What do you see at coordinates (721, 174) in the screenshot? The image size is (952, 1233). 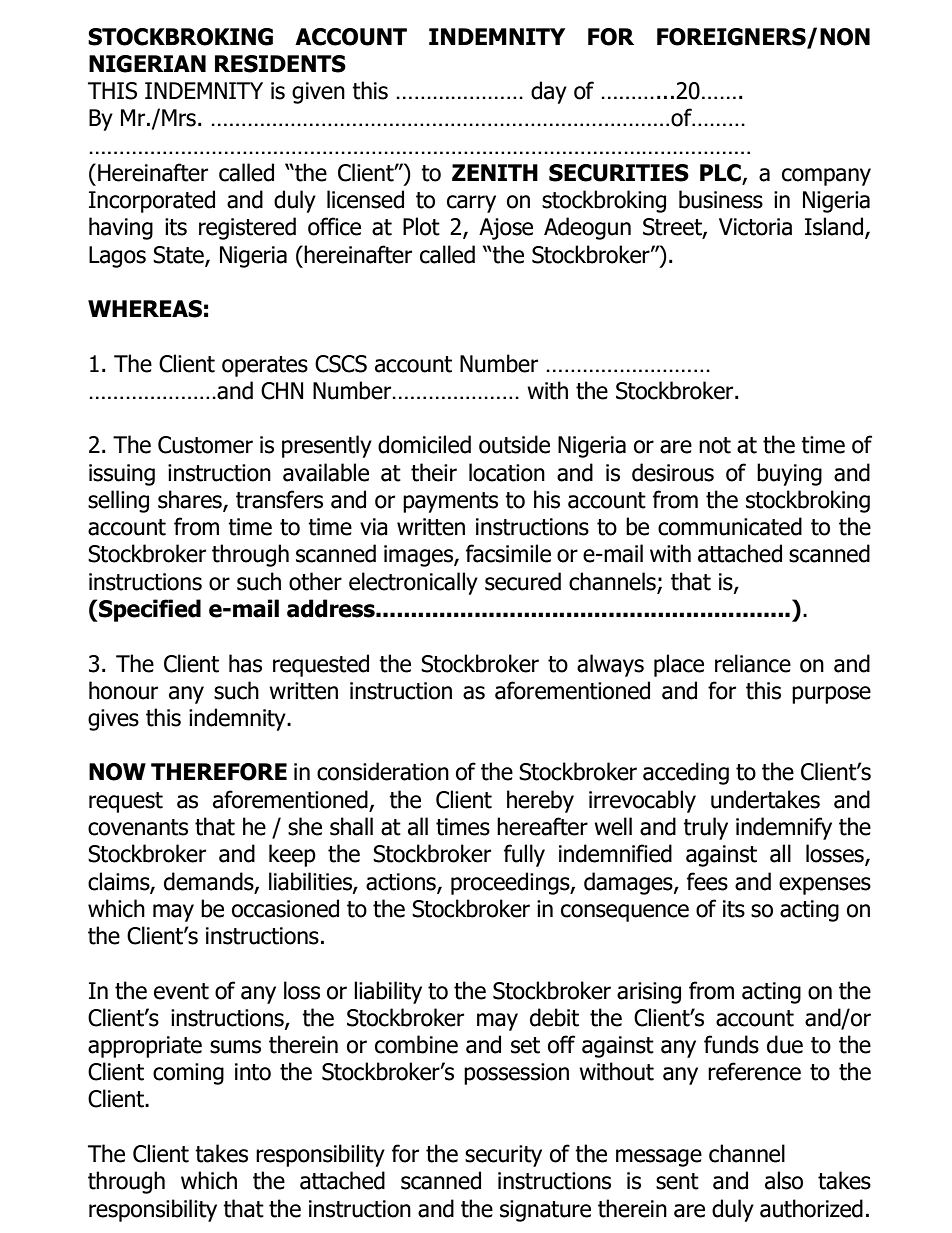 I see `PLC` at bounding box center [721, 174].
